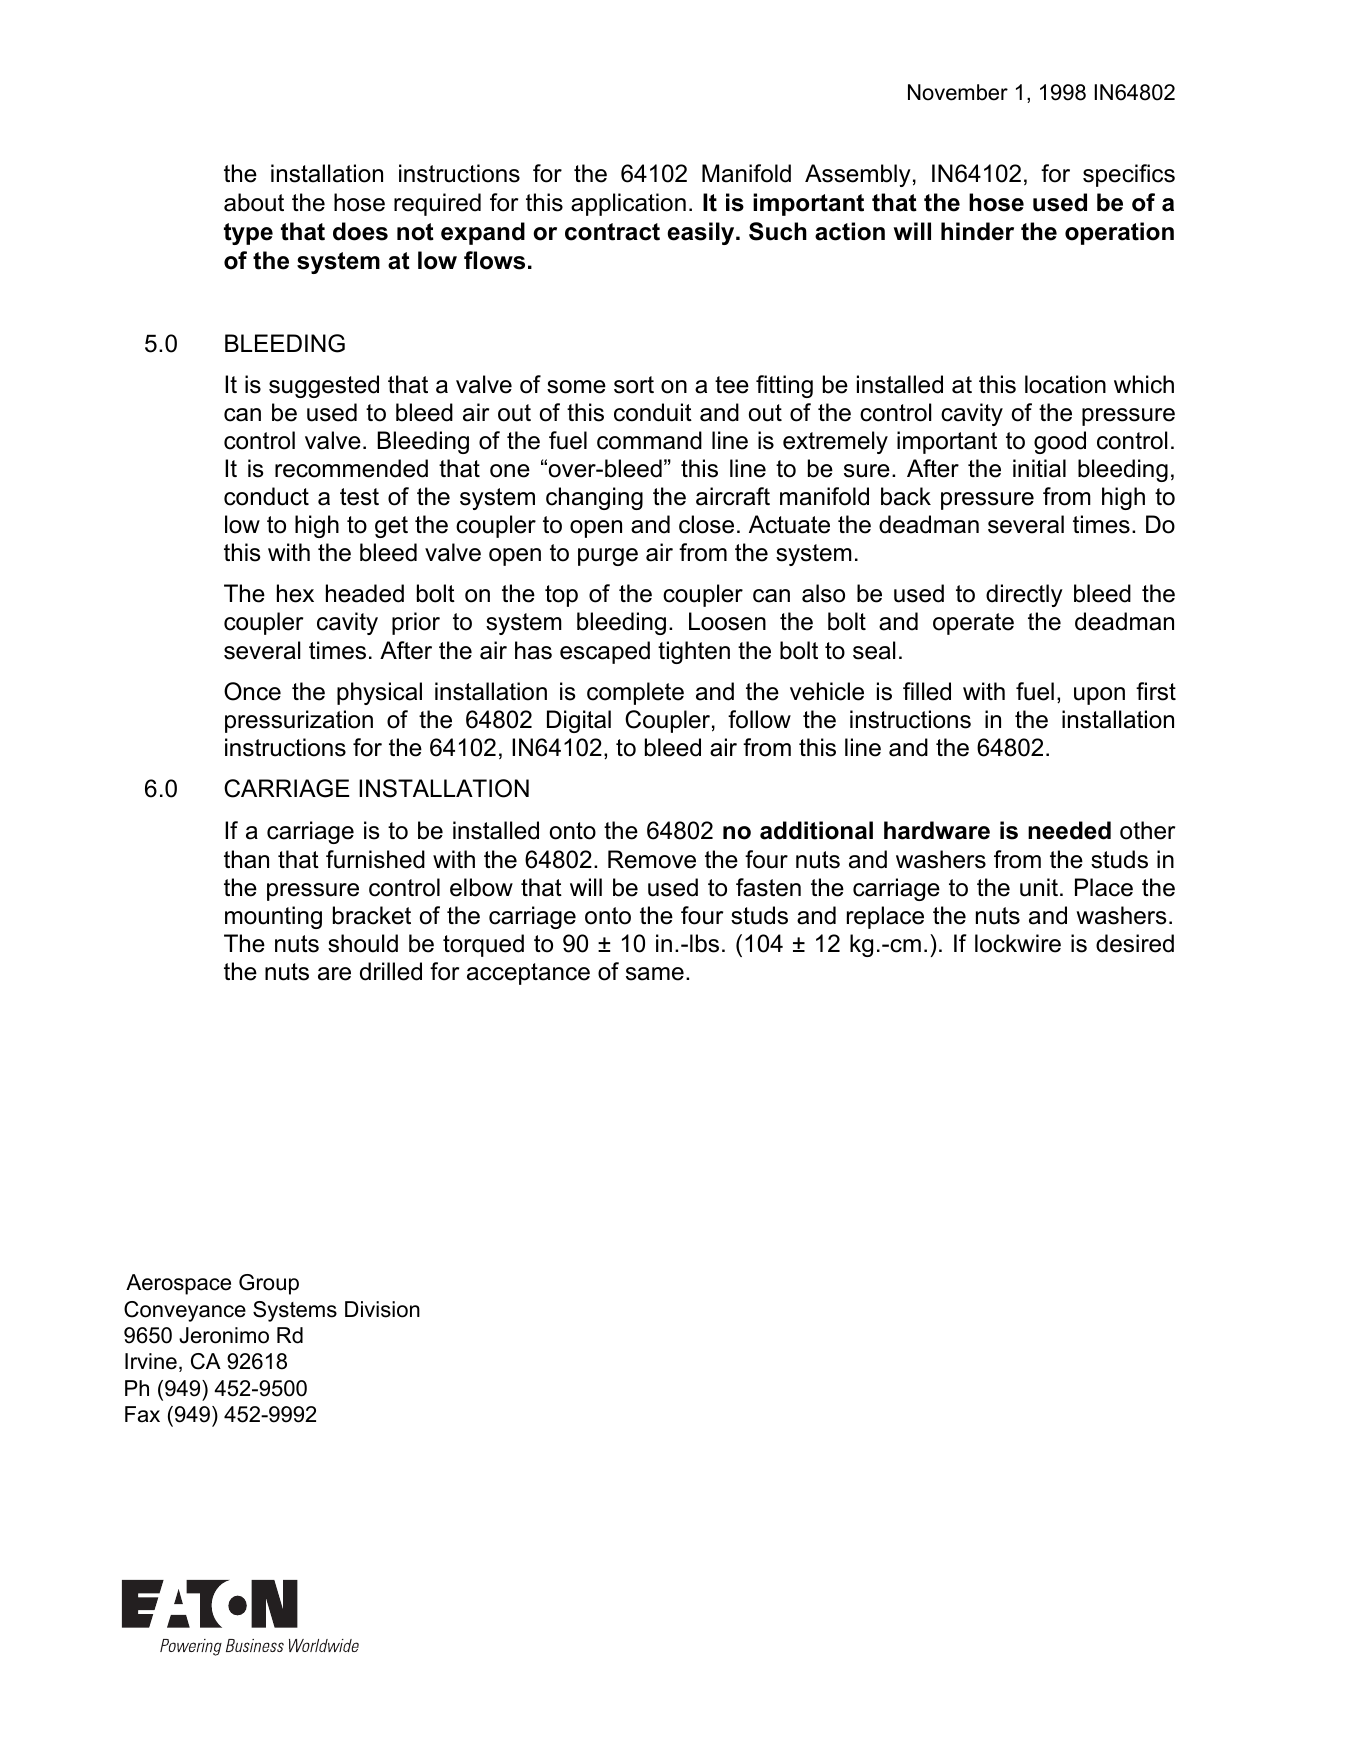  What do you see at coordinates (958, 92) in the screenshot?
I see `November` at bounding box center [958, 92].
